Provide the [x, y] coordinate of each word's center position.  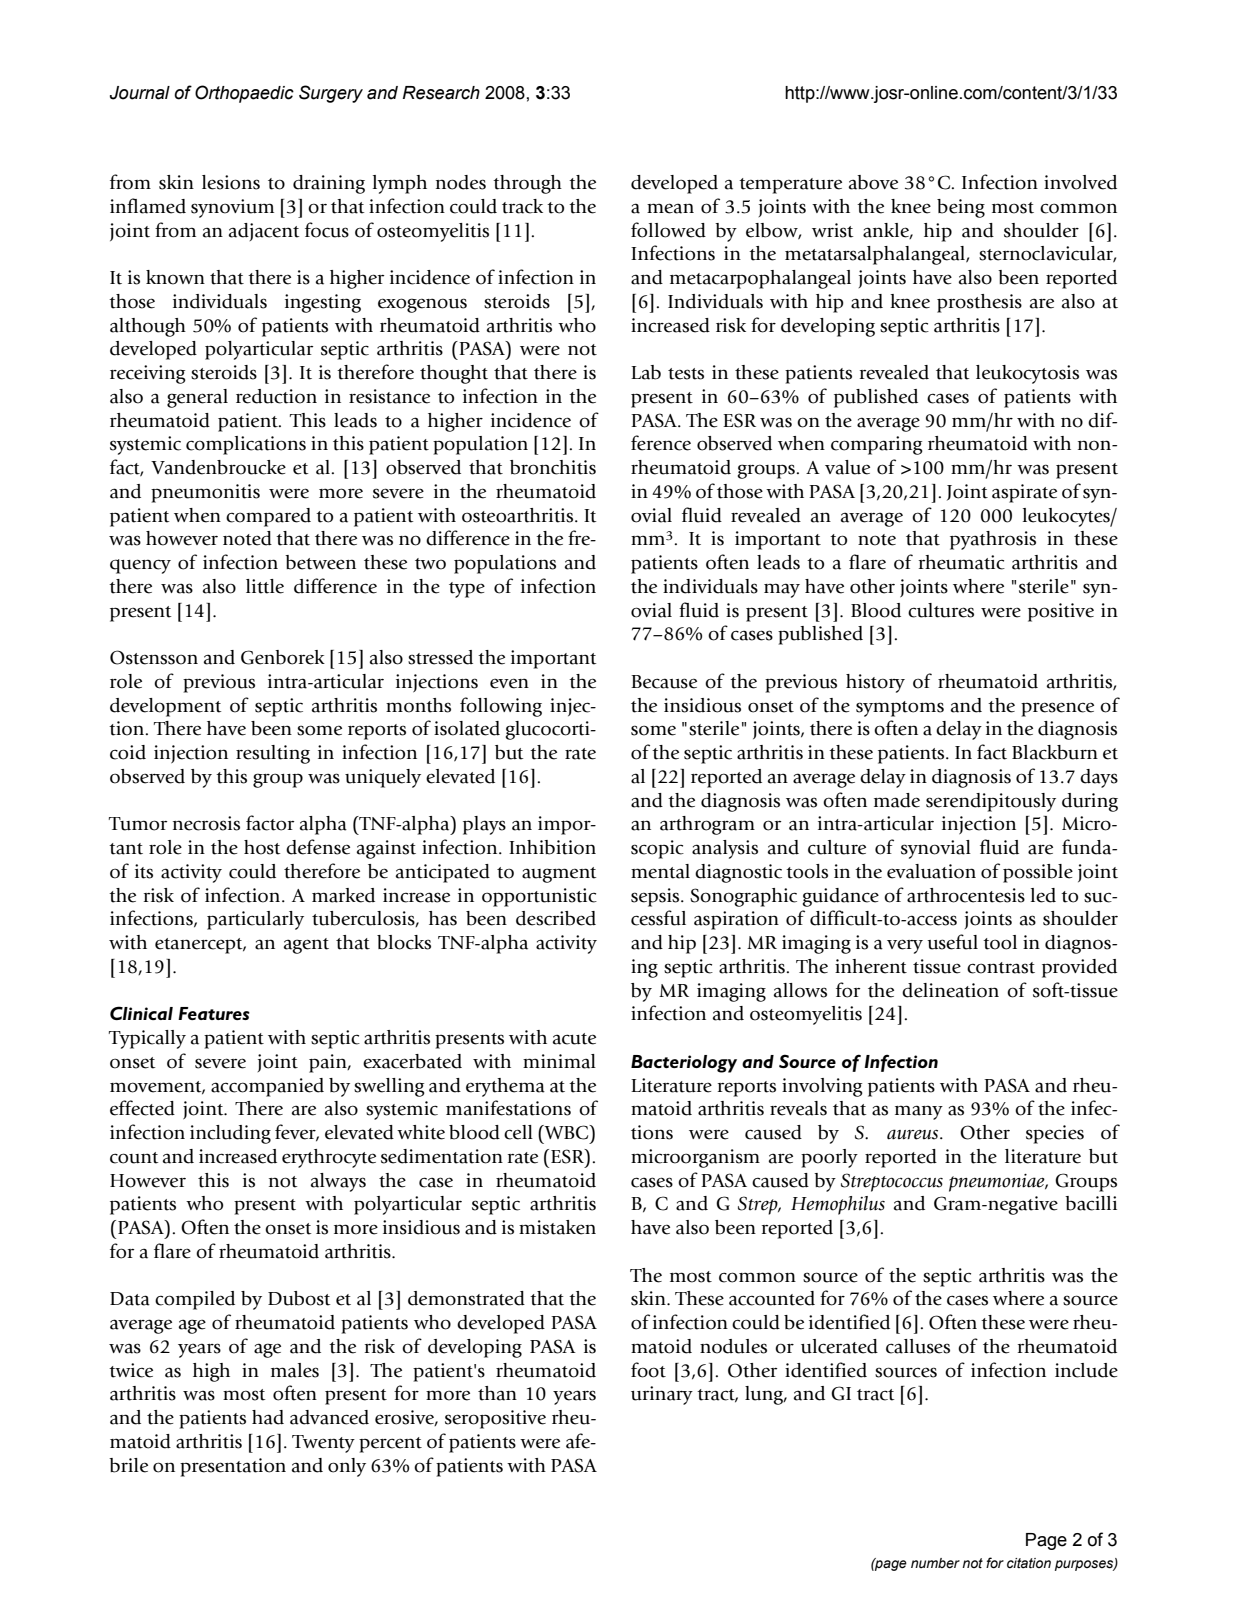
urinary [662, 1395]
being [961, 208]
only [347, 1467]
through [527, 184]
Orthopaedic [244, 94]
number [935, 1563]
